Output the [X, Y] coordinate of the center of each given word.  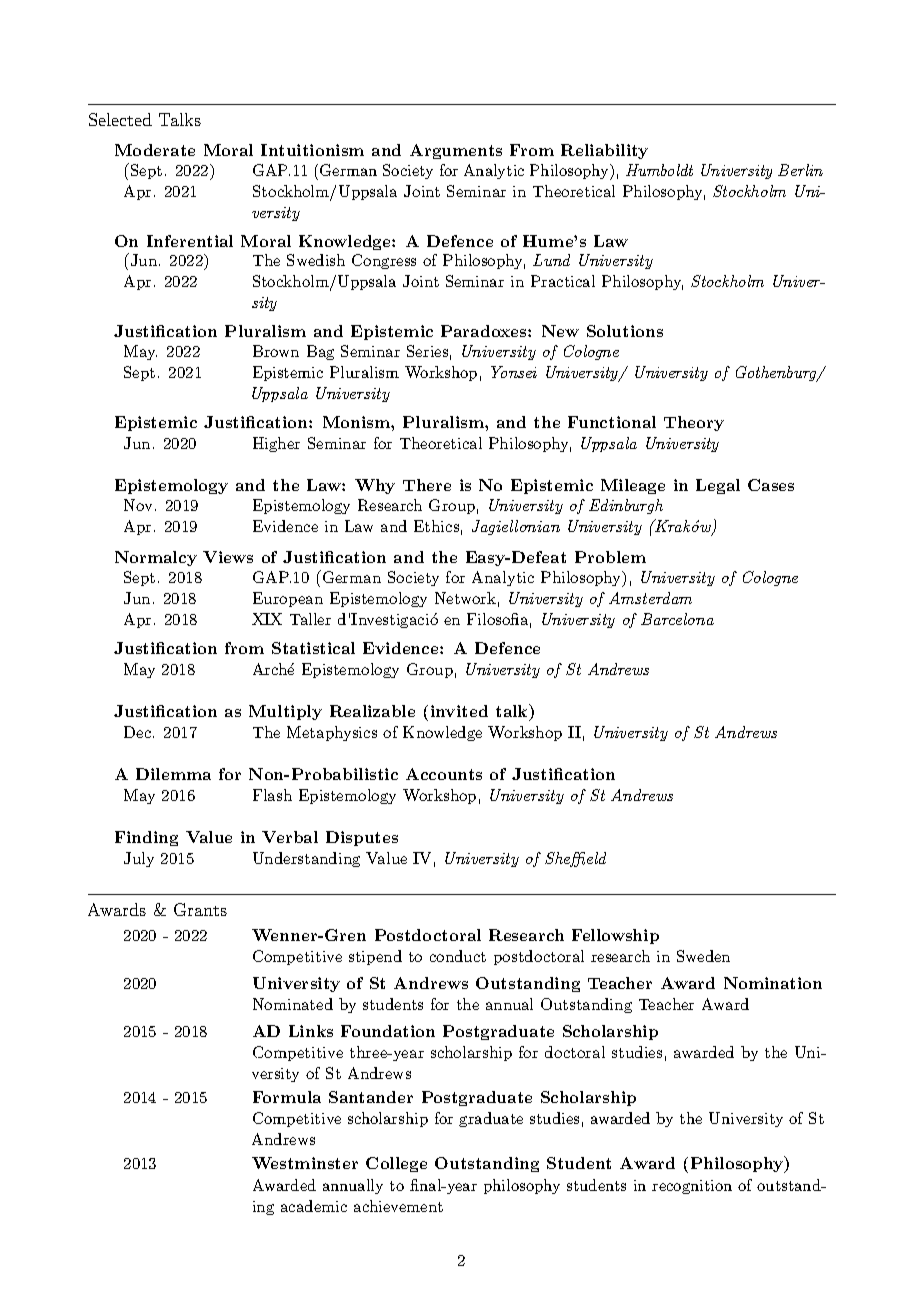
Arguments [456, 151]
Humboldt [659, 170]
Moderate [155, 150]
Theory [694, 423]
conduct [458, 956]
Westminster [305, 1163]
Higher [276, 444]
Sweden [703, 956]
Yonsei [514, 372]
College [396, 1164]
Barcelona [677, 619]
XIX [267, 619]
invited [459, 711]
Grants [200, 909]
